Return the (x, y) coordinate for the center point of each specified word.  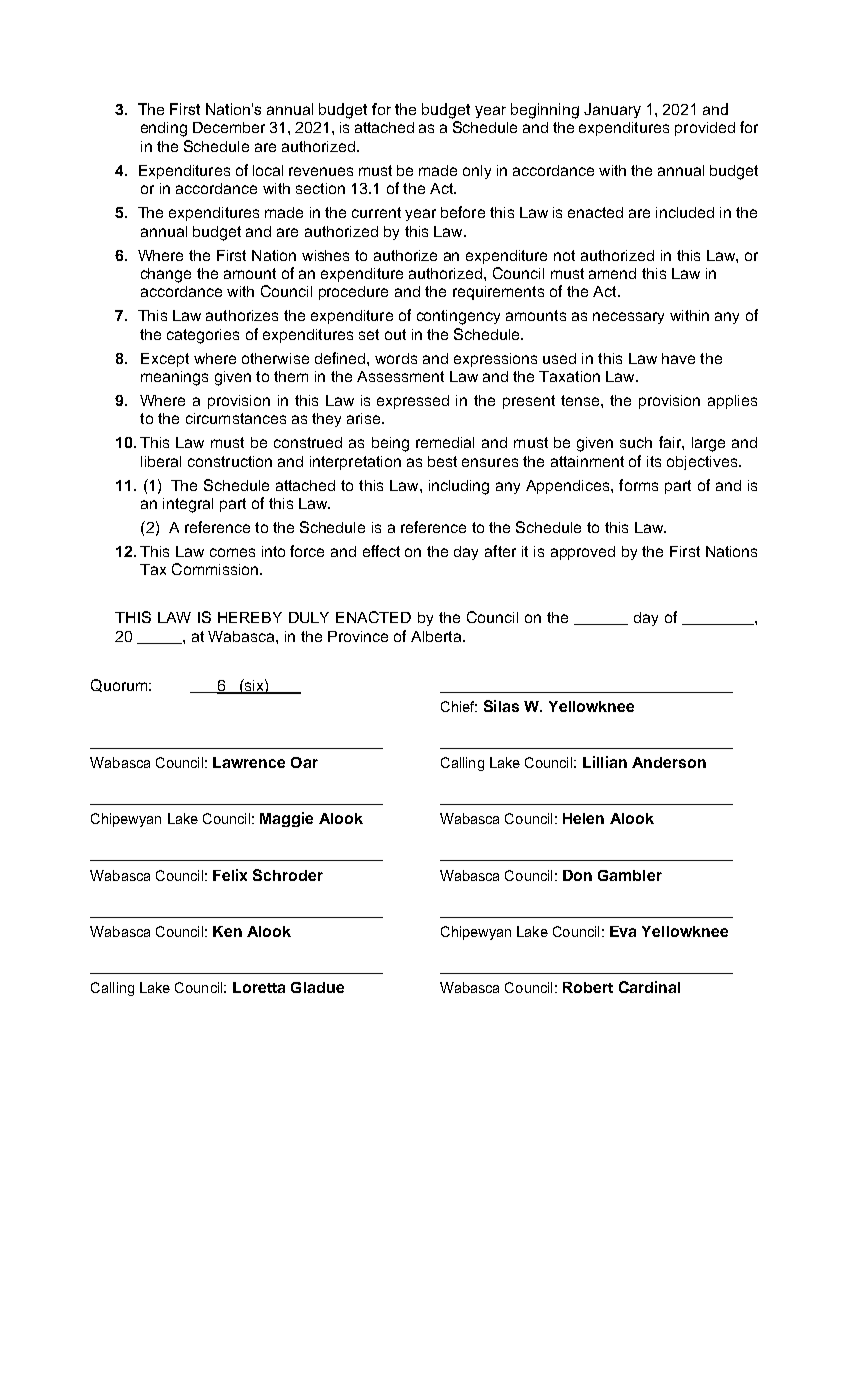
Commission (216, 569)
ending (164, 129)
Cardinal (649, 987)
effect (381, 551)
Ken (227, 931)
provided (705, 129)
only (477, 172)
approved (583, 553)
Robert (588, 987)
